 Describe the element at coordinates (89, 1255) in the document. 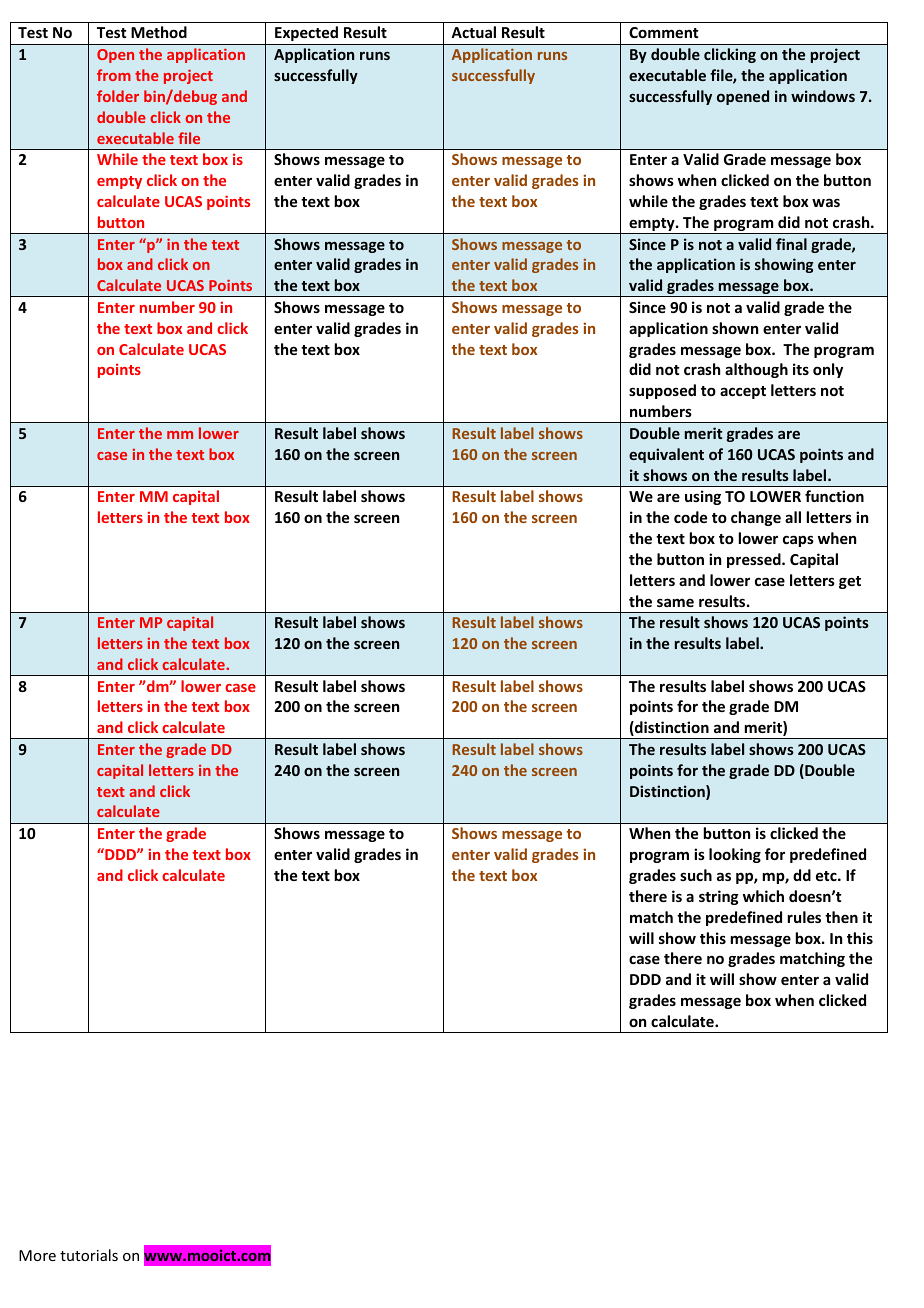

I see `tutorials` at that location.
